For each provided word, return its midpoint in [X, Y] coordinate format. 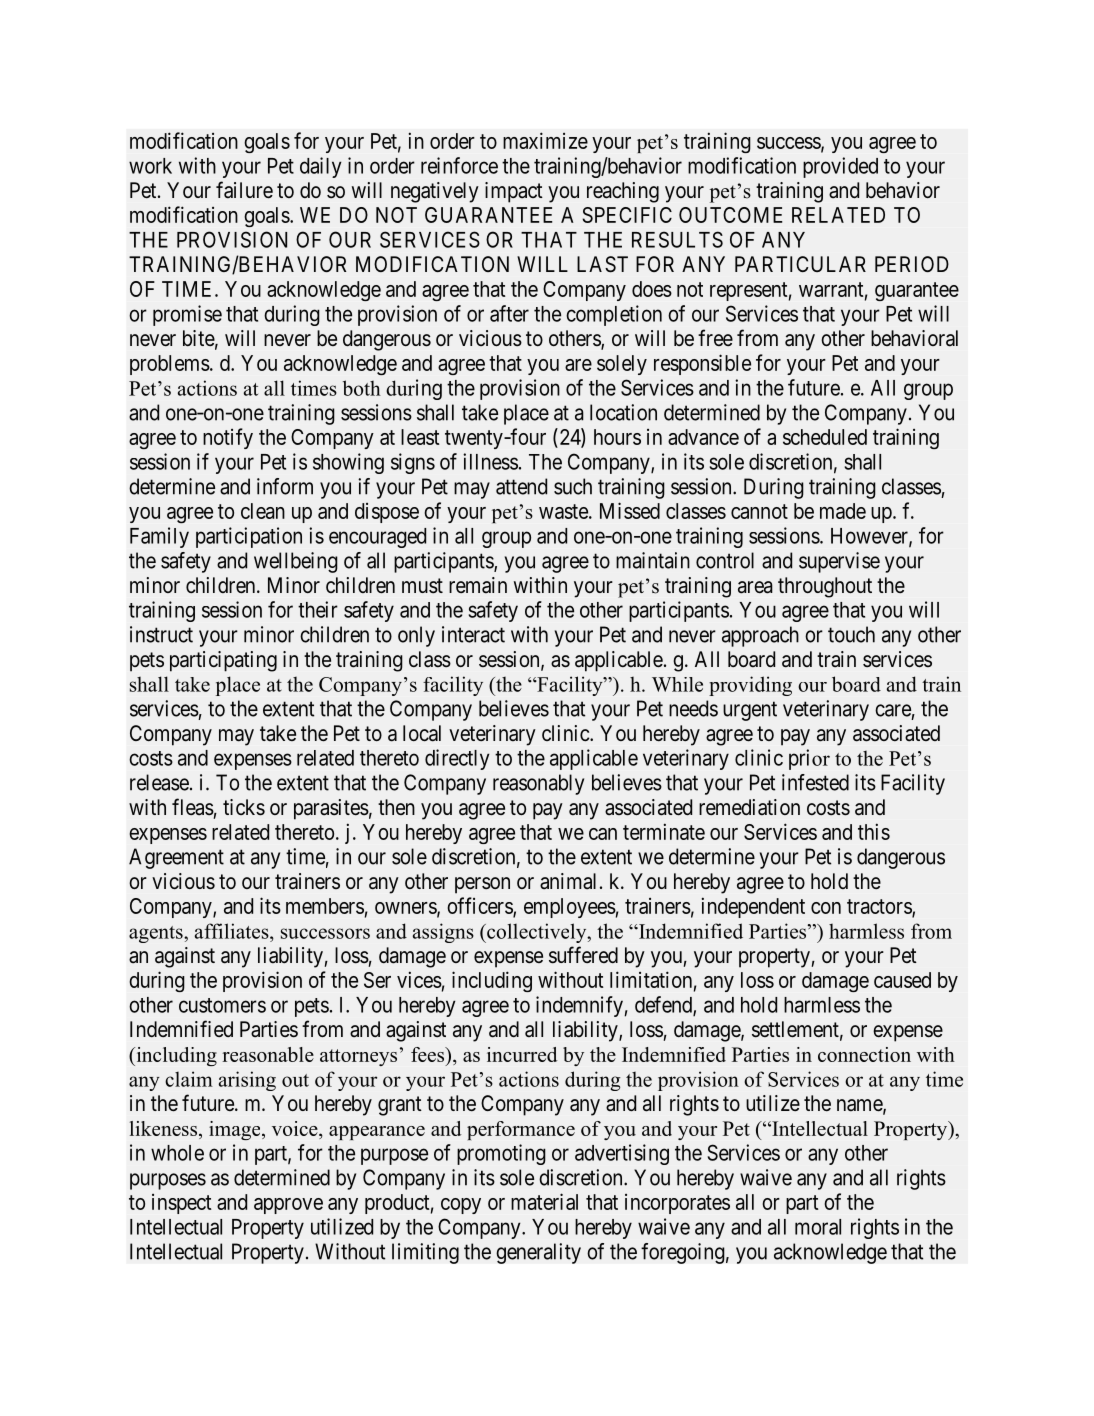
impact [514, 192]
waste [563, 511]
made [843, 511]
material [544, 1201]
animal [568, 881]
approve [288, 1206]
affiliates [233, 931]
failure [244, 190]
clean [263, 511]
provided [840, 167]
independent [753, 907]
